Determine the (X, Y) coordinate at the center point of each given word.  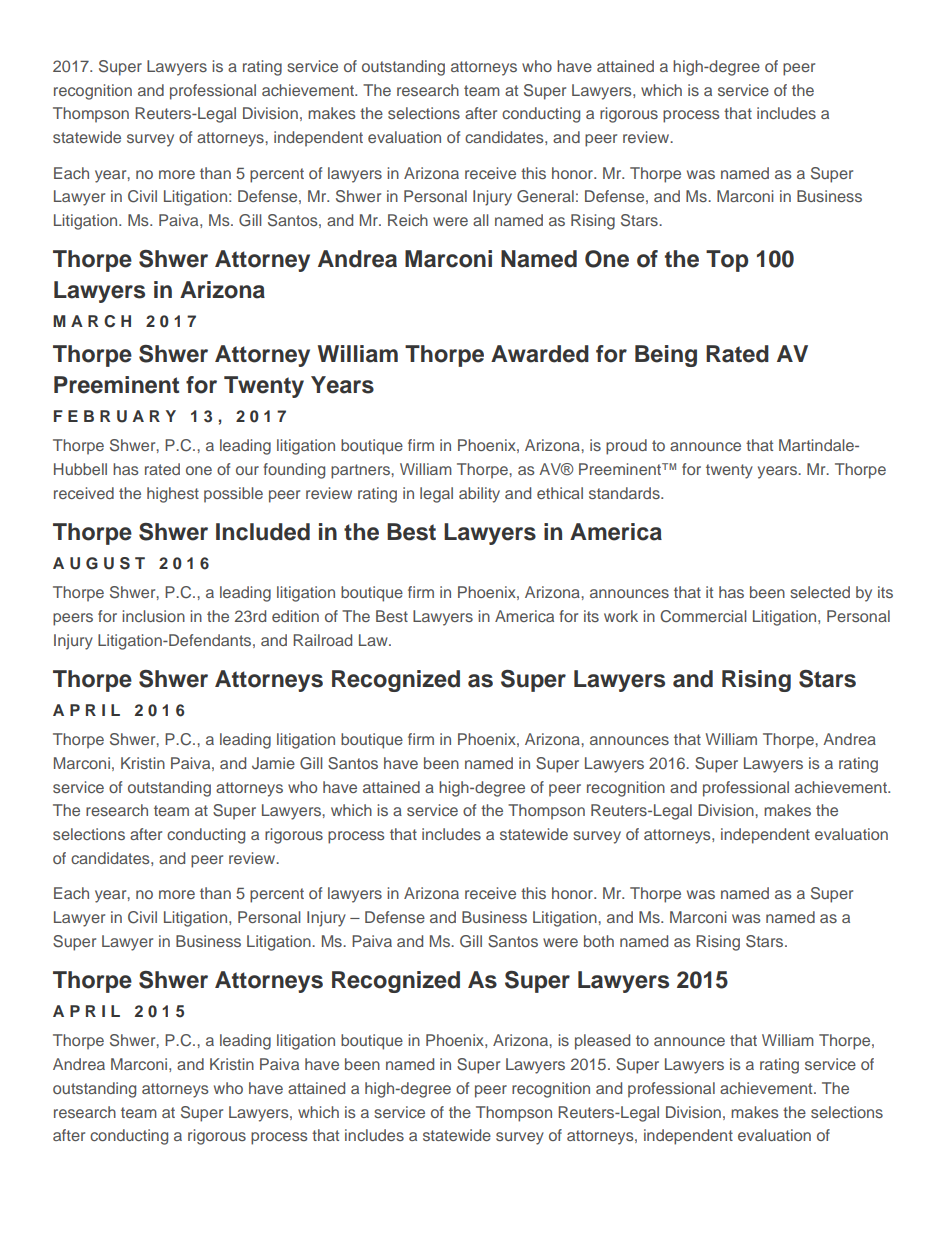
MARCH (92, 321)
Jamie (273, 763)
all (480, 220)
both (599, 941)
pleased (602, 1042)
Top (727, 261)
